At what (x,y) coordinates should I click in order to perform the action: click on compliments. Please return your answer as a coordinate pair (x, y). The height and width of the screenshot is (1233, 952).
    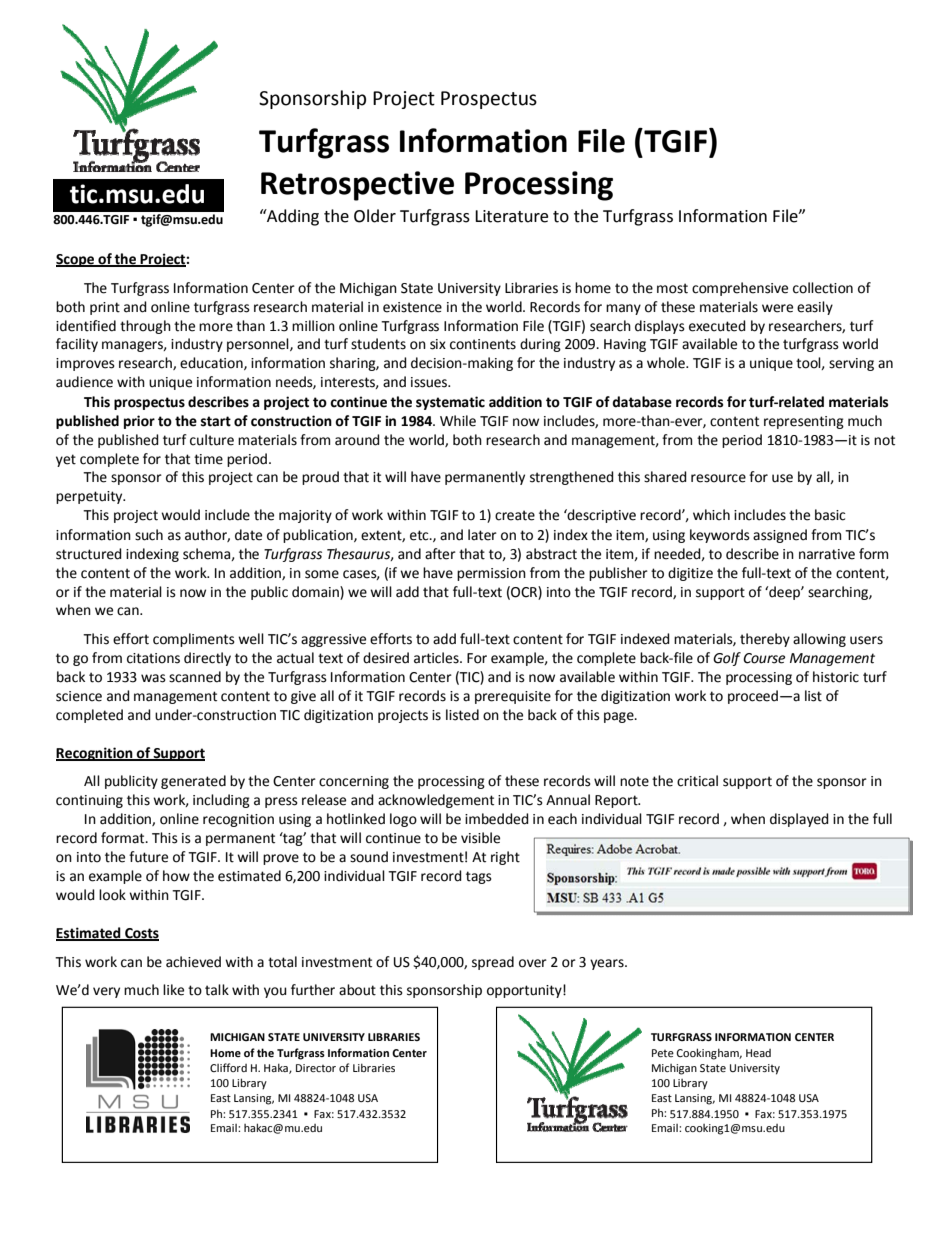
    Looking at the image, I should click on (194, 640).
